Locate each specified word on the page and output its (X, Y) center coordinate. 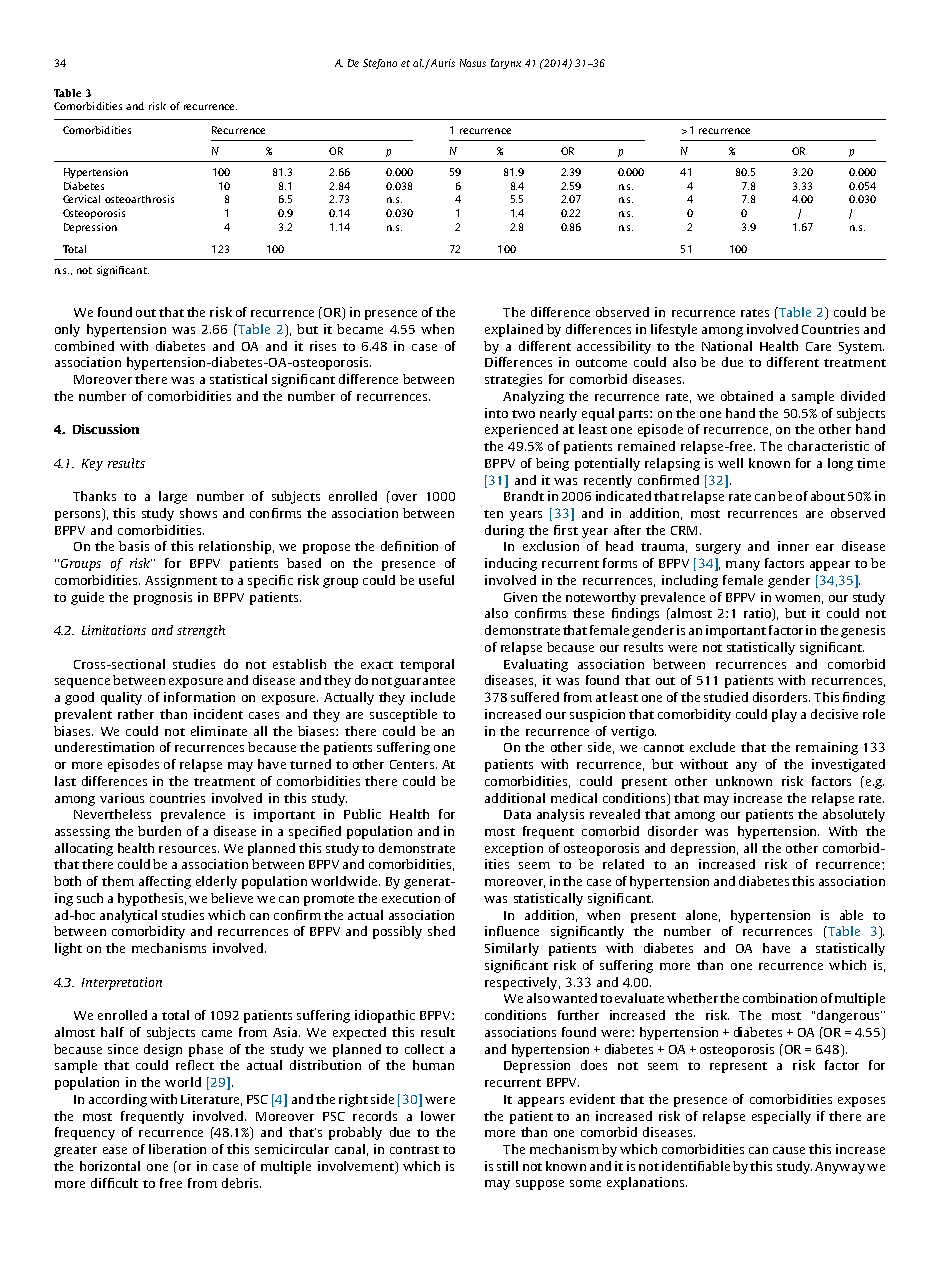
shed (441, 931)
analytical (128, 916)
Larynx (506, 64)
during (504, 531)
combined (84, 346)
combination (780, 998)
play (784, 715)
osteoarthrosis (139, 199)
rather (136, 714)
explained (514, 330)
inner (793, 546)
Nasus (473, 63)
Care (818, 346)
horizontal (110, 1166)
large (173, 497)
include (433, 697)
